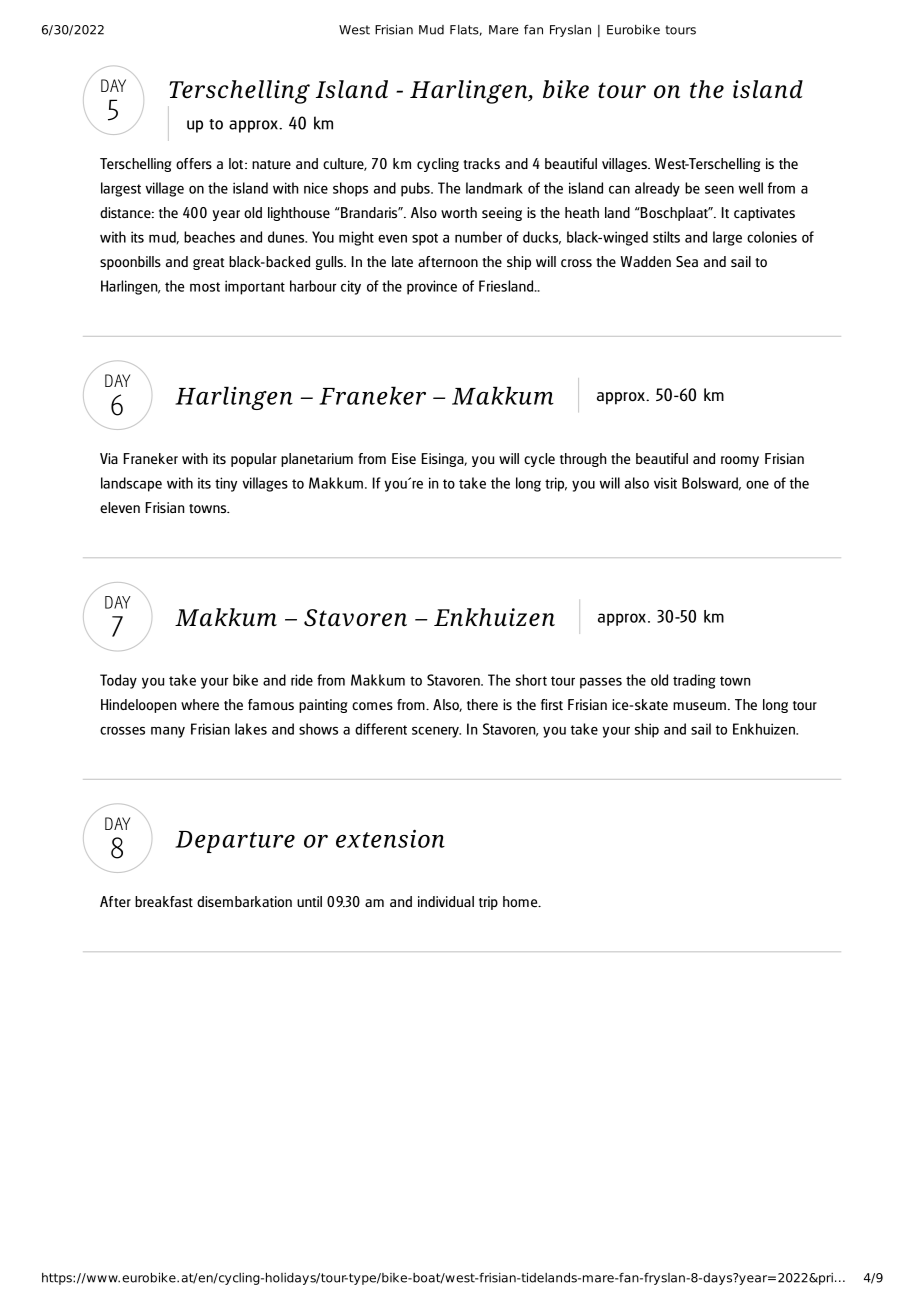  I want to click on breakfast, so click(164, 901).
